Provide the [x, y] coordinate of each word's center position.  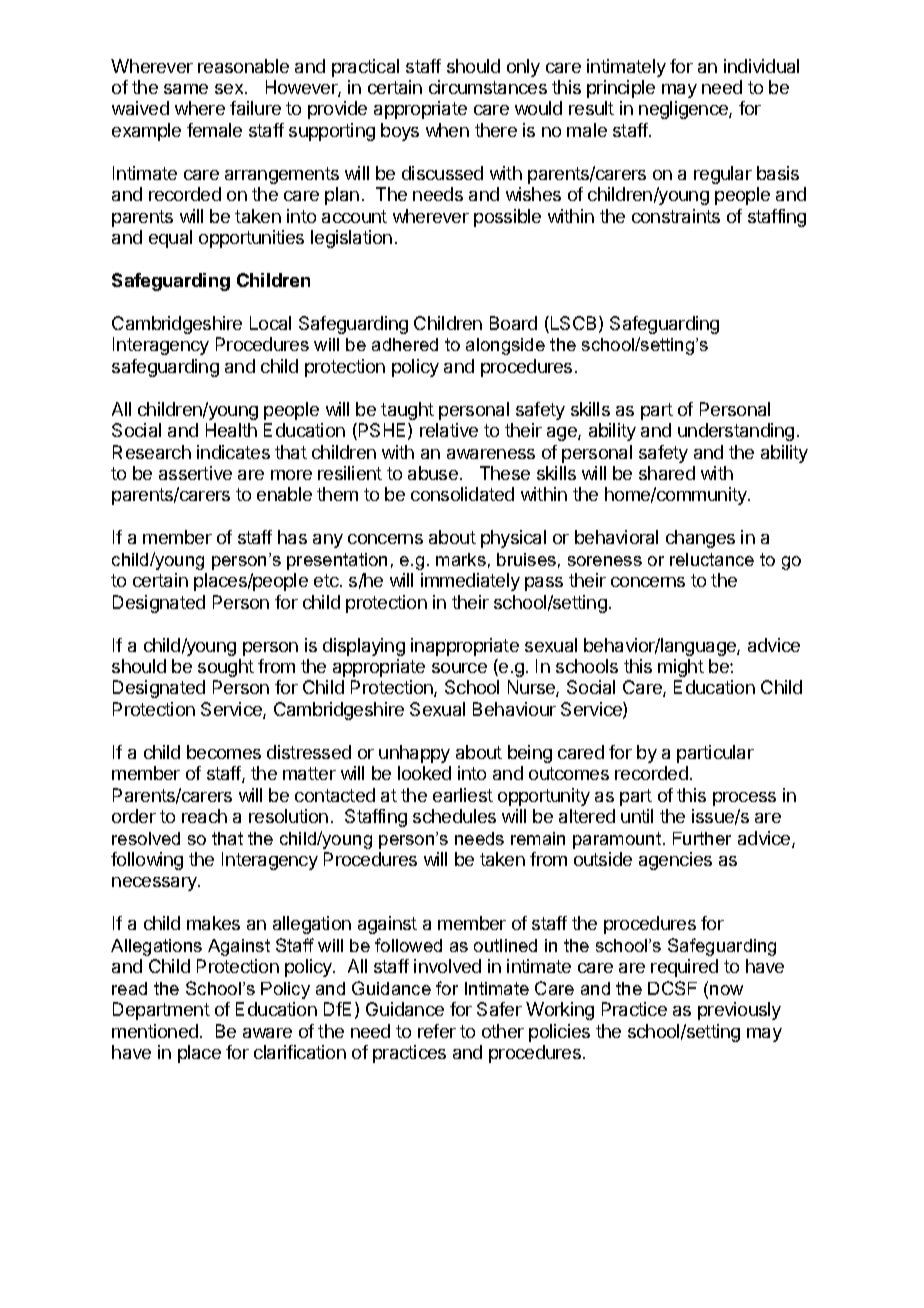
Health [231, 430]
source [459, 668]
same [186, 89]
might [681, 668]
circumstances [488, 87]
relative [449, 430]
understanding [736, 432]
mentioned [155, 1031]
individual [761, 66]
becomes [224, 752]
